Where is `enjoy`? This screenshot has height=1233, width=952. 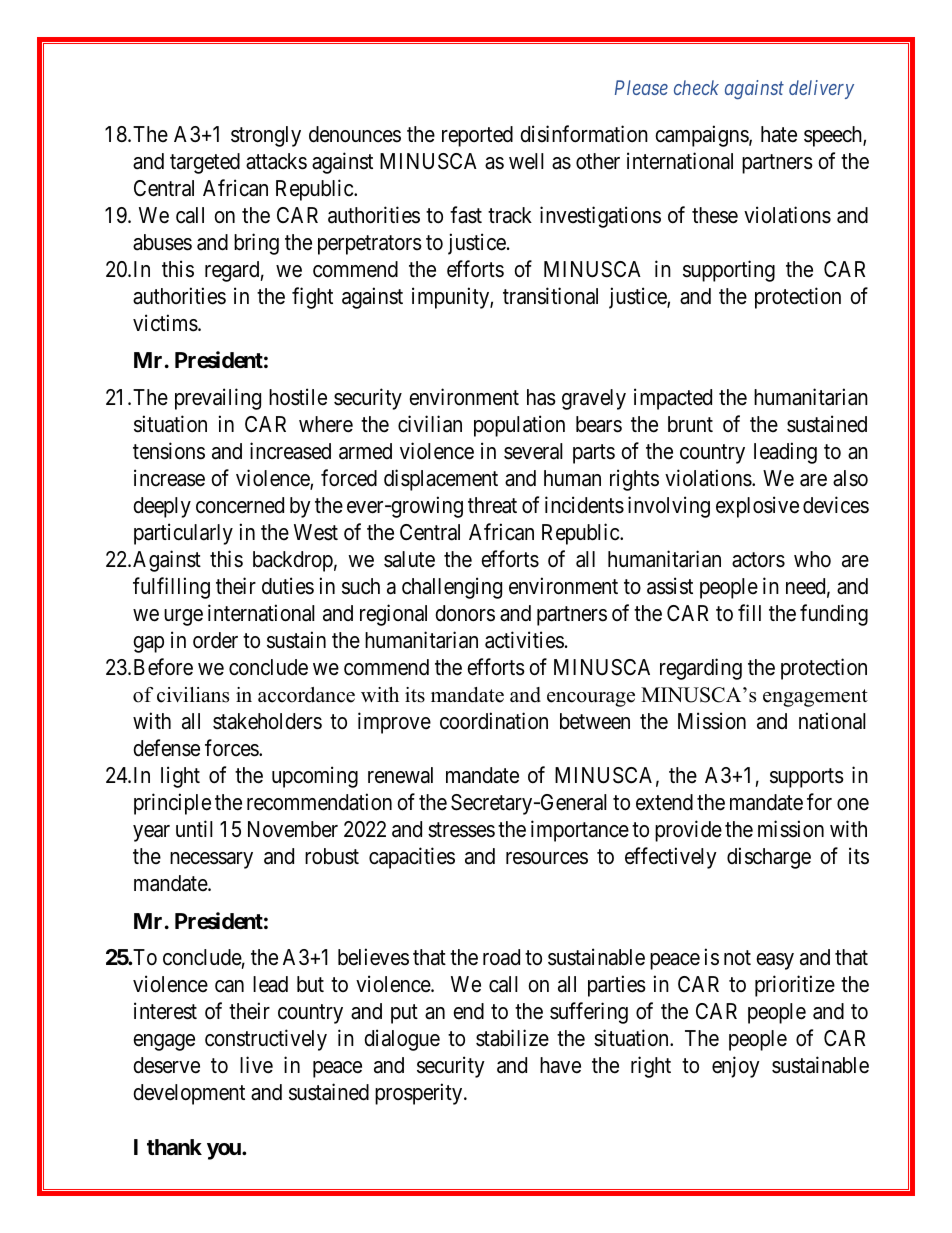 enjoy is located at coordinates (736, 1067).
